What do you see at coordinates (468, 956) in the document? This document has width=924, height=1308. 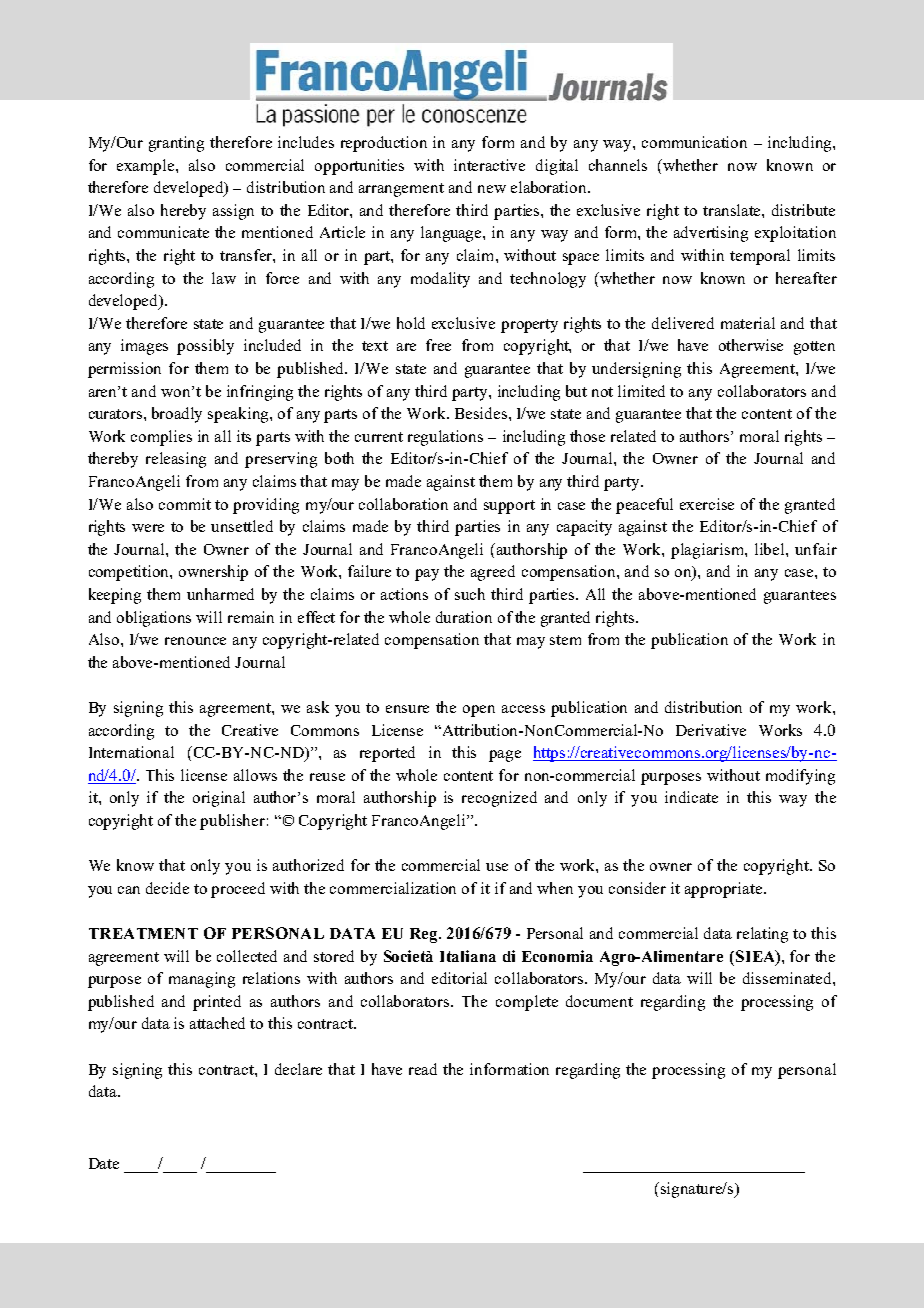 I see `Italiana` at bounding box center [468, 956].
